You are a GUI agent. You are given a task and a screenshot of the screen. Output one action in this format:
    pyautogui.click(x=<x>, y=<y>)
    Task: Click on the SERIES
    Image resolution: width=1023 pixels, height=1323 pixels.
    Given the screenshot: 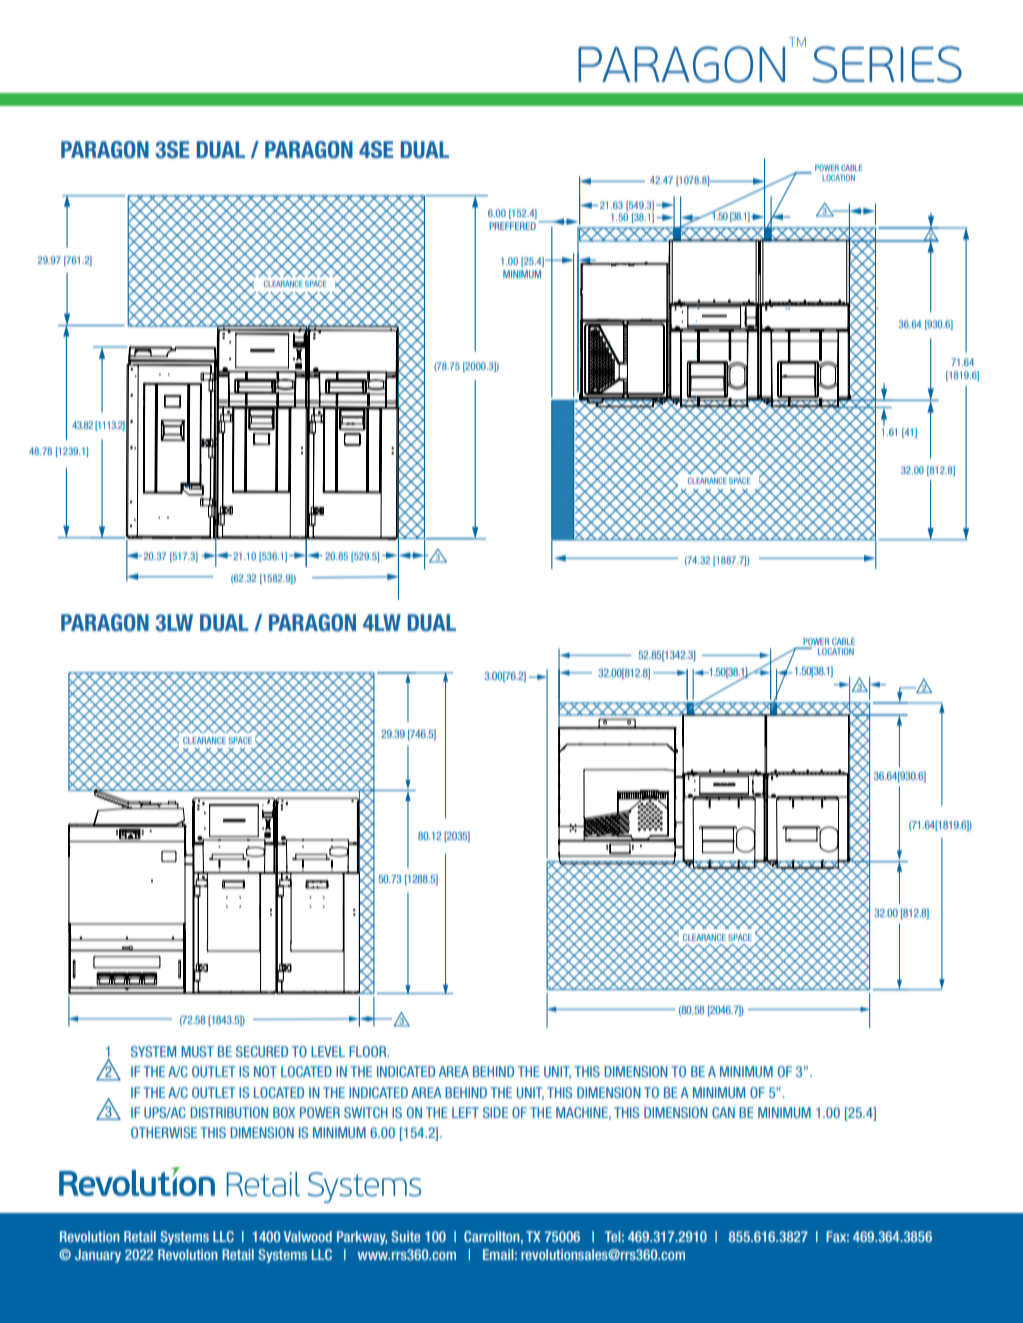 What is the action you would take?
    pyautogui.click(x=887, y=64)
